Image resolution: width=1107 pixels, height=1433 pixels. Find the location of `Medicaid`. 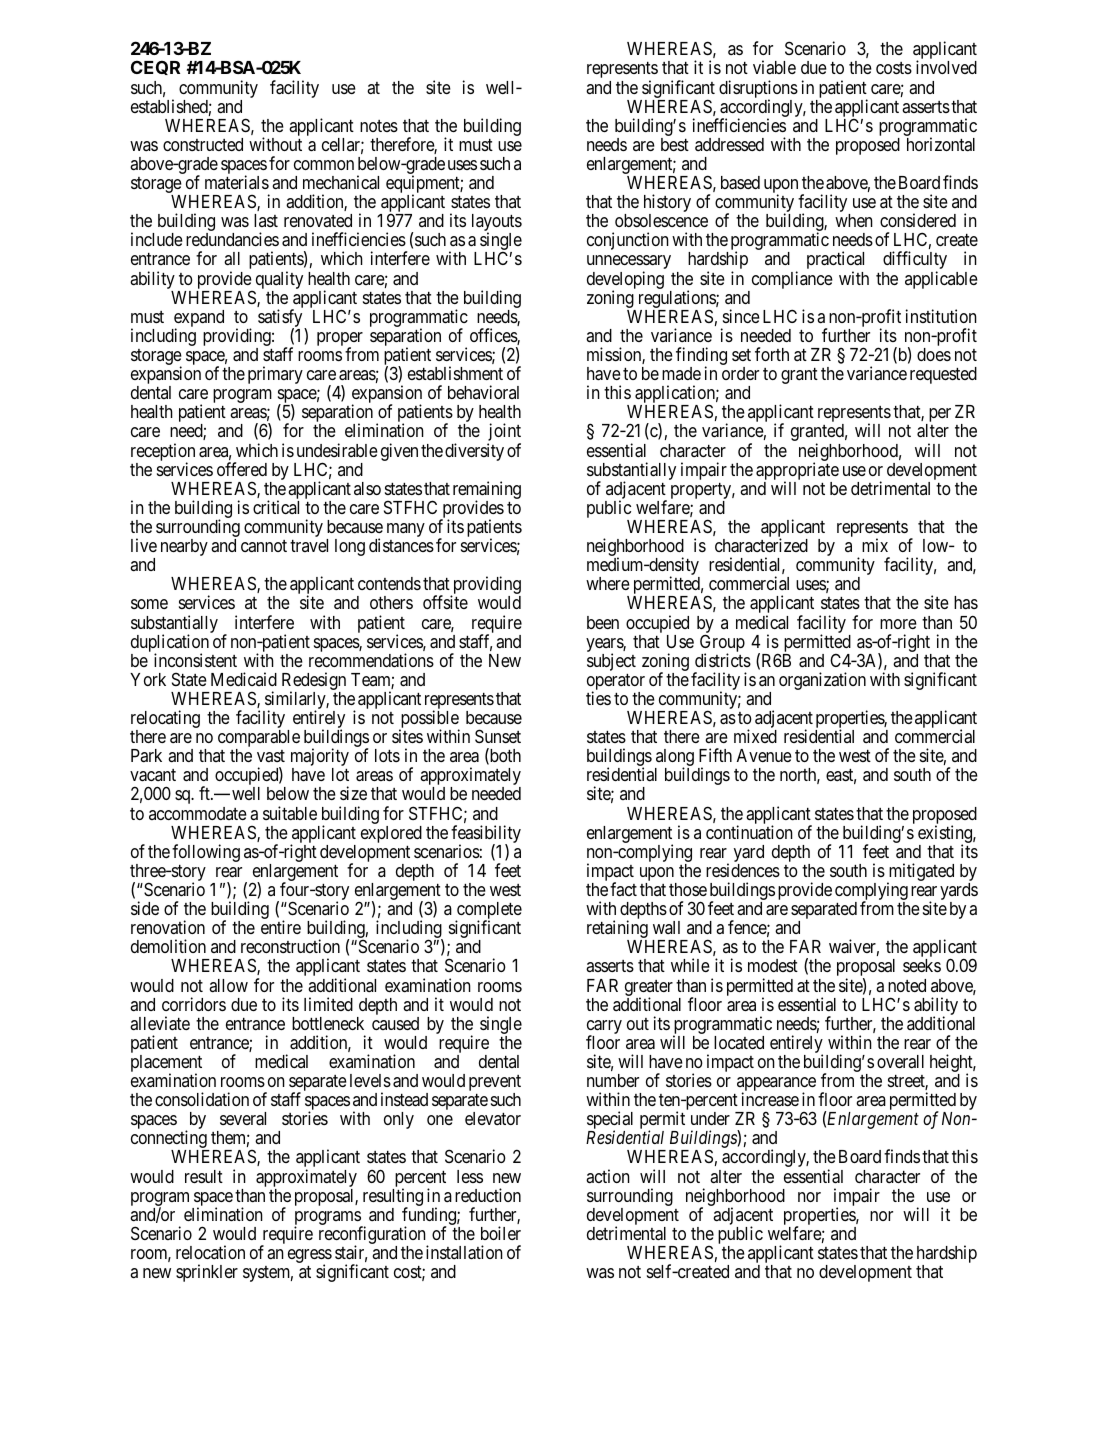

Medicaid is located at coordinates (244, 679).
